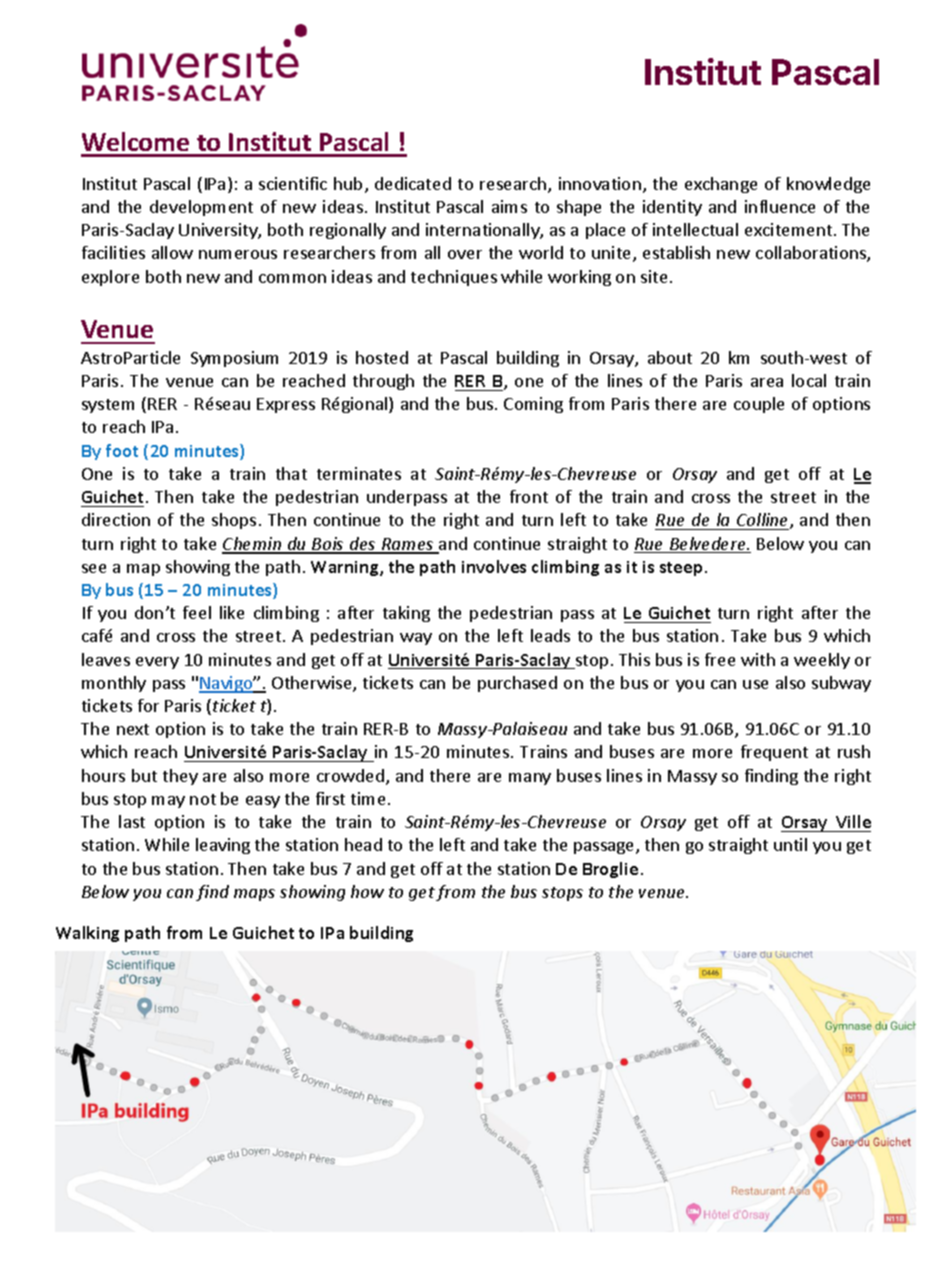 This screenshot has height=1266, width=950. What do you see at coordinates (759, 405) in the screenshot?
I see `couple` at bounding box center [759, 405].
